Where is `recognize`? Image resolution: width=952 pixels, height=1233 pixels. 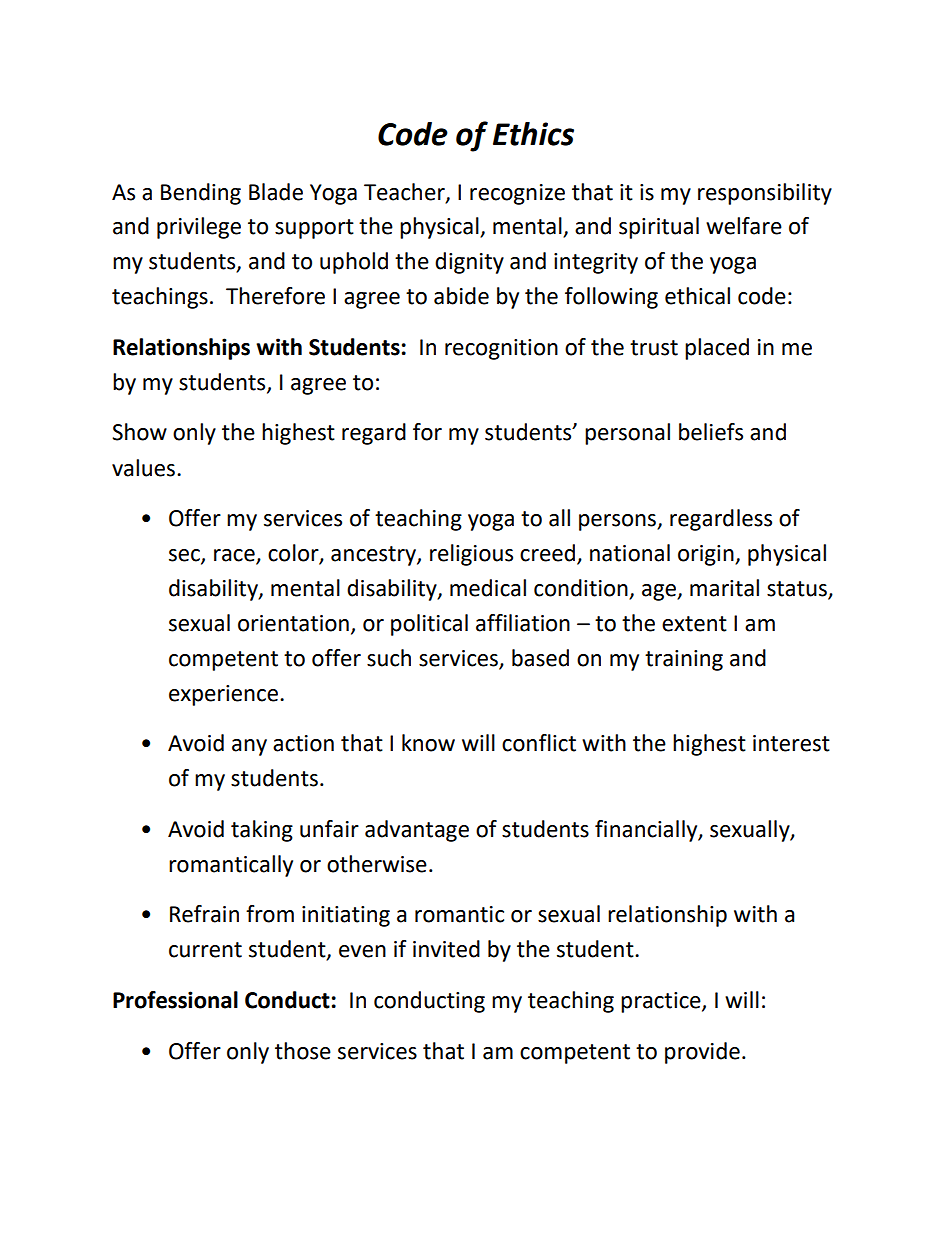 recognize is located at coordinates (517, 194).
